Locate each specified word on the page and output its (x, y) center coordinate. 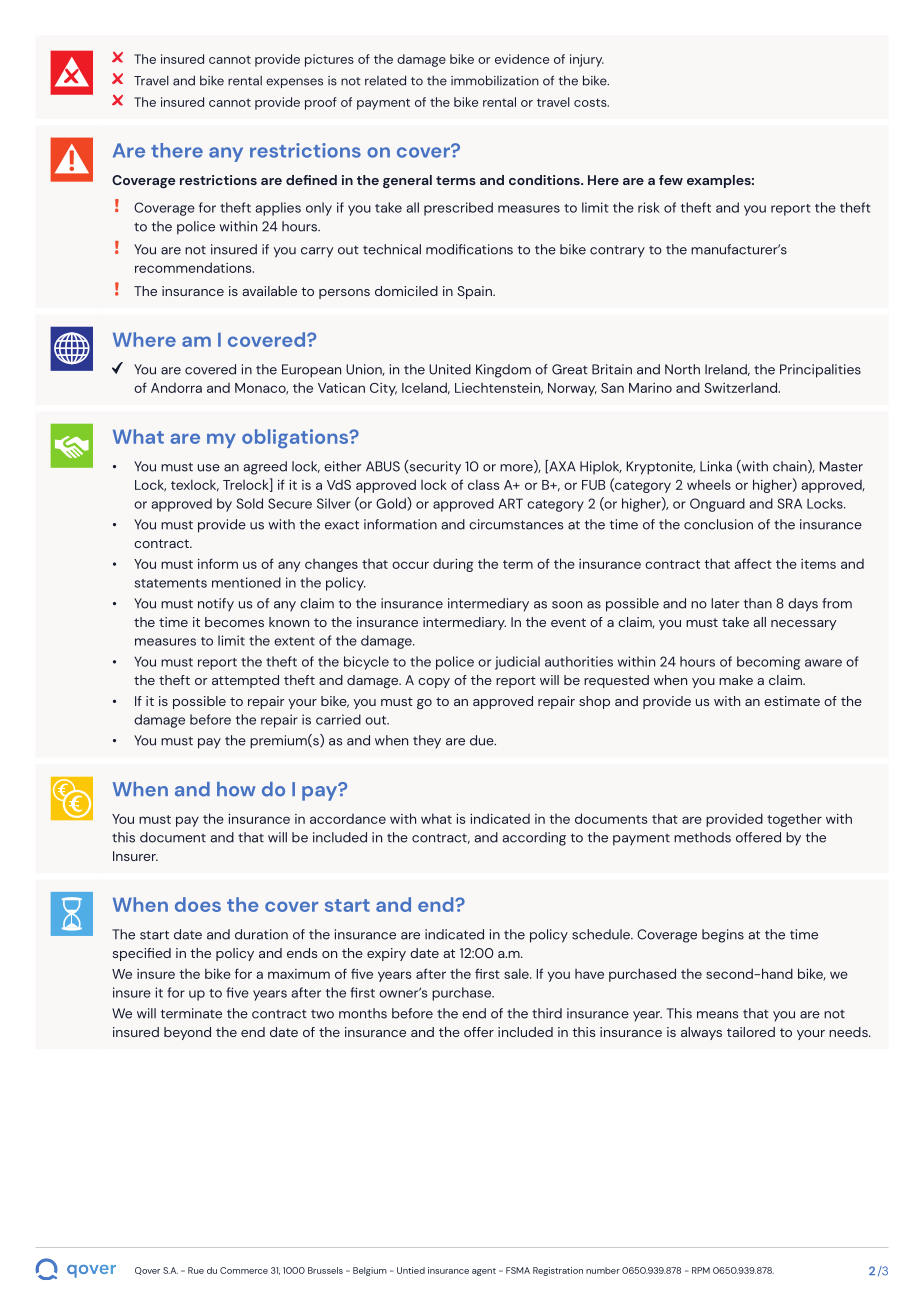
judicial (517, 663)
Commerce (244, 1270)
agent (484, 1272)
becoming (768, 663)
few (671, 180)
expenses (294, 83)
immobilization (495, 80)
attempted (245, 681)
